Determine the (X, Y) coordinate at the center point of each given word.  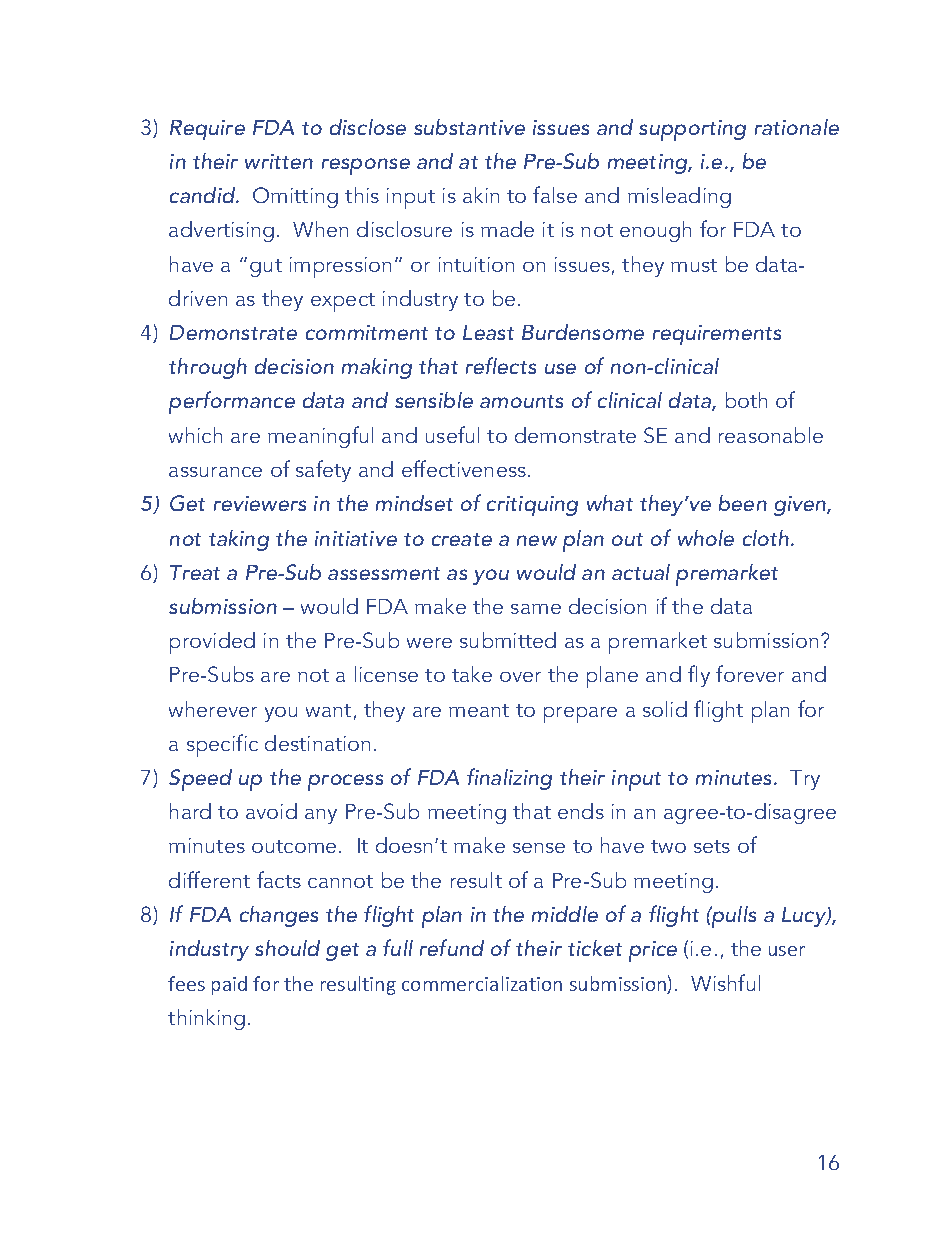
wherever (213, 709)
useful (452, 434)
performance (232, 402)
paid (229, 985)
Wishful (725, 982)
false (555, 194)
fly (699, 676)
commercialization (482, 983)
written (279, 161)
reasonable (771, 435)
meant (479, 710)
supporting (692, 130)
